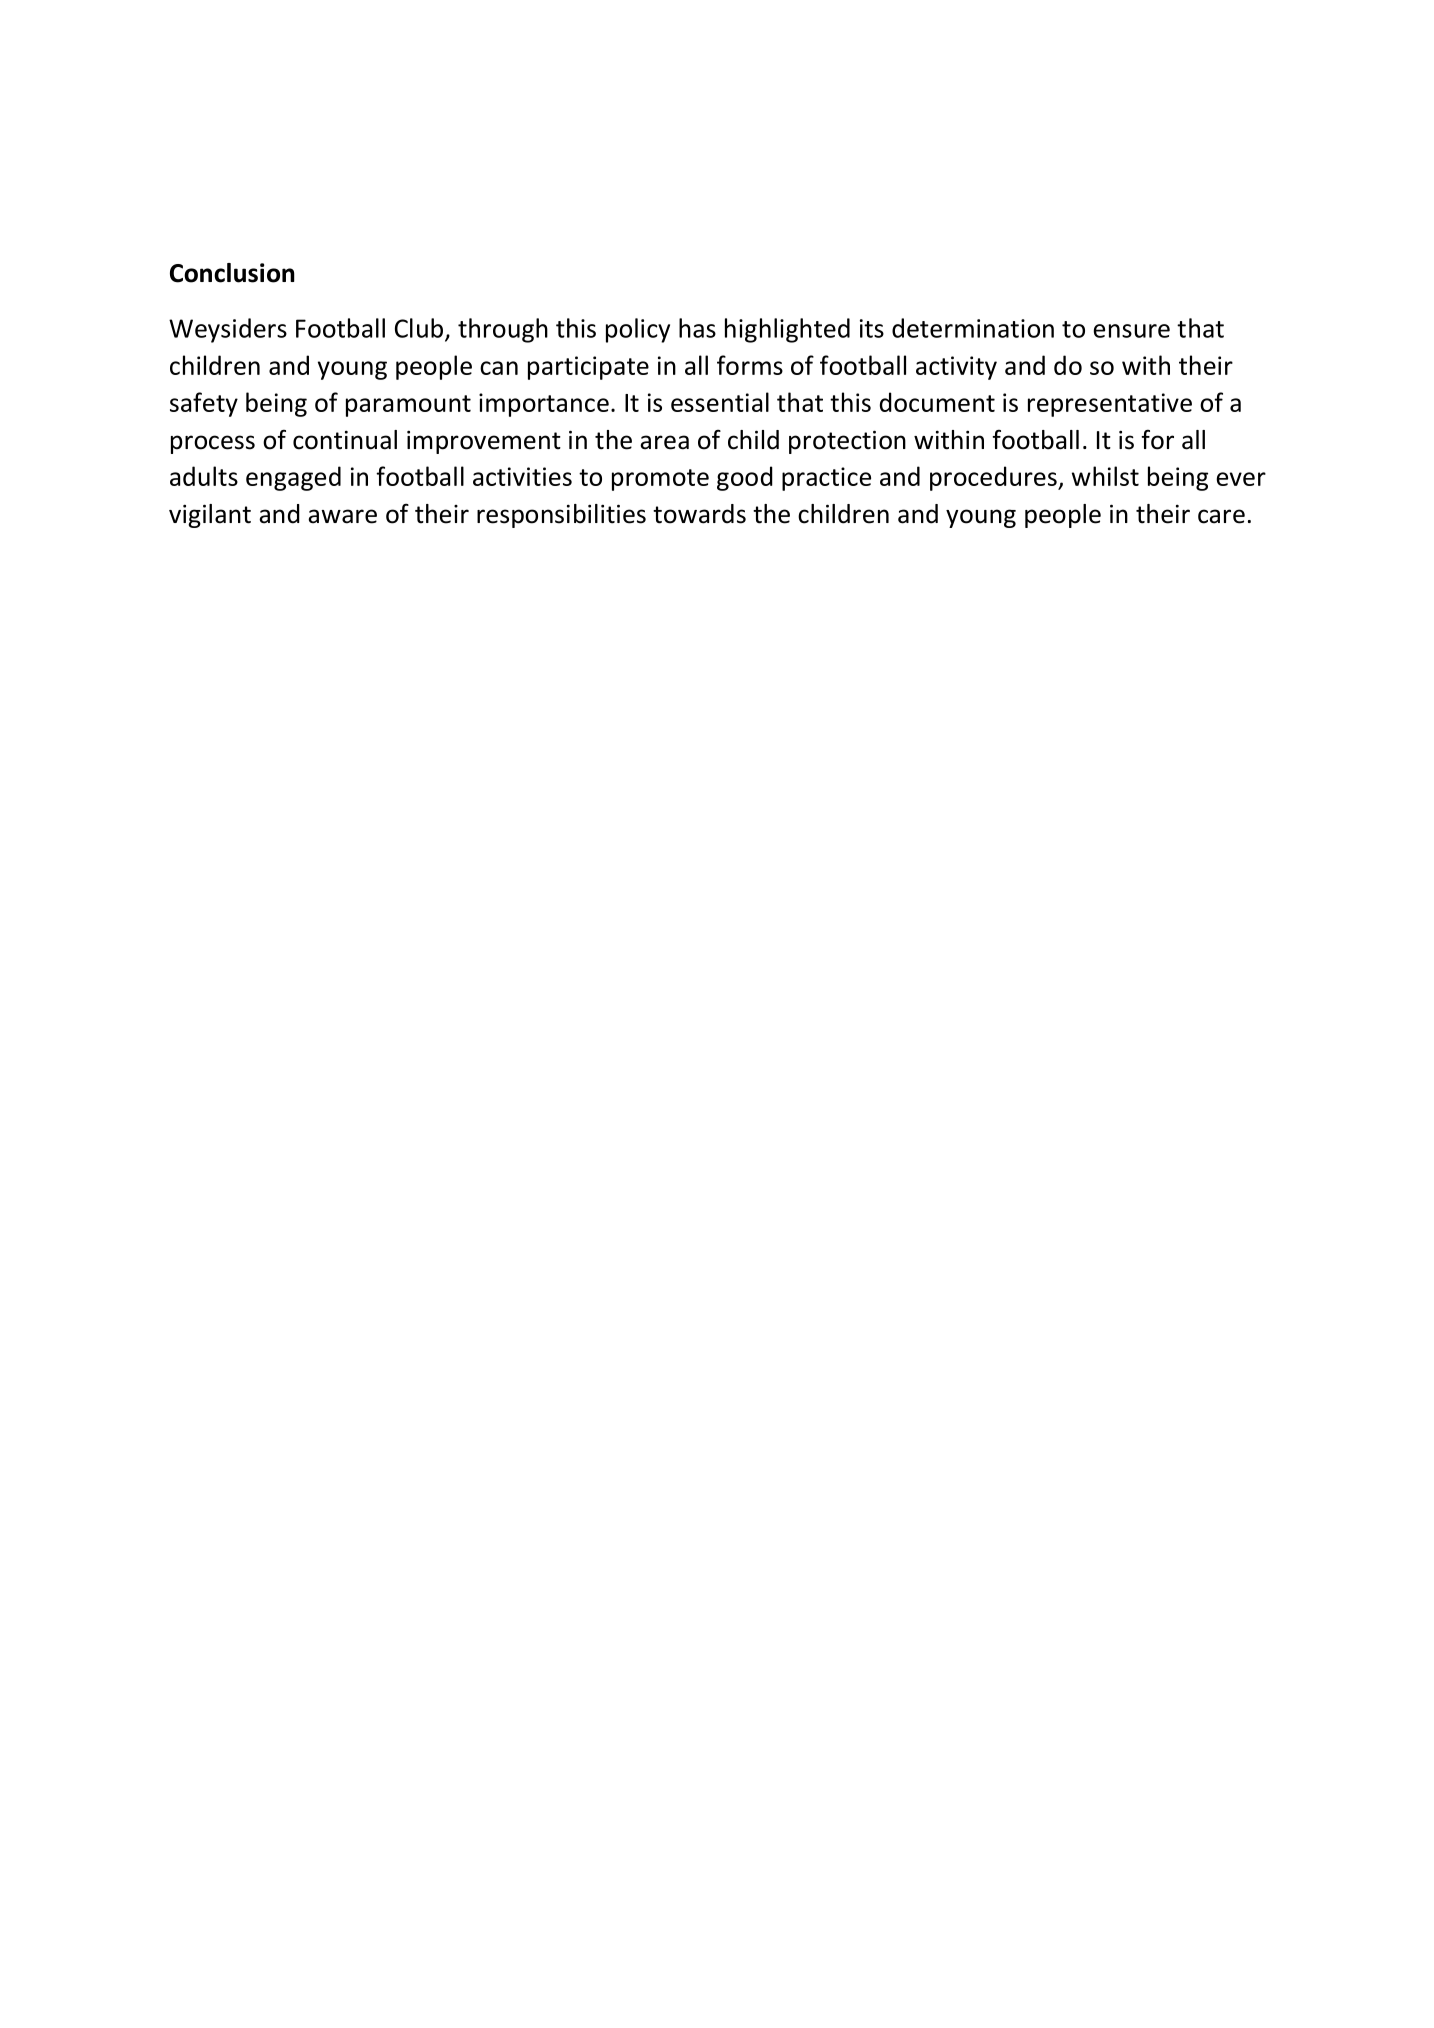 The width and height of the image is (1434, 2028). I want to click on Conclusion, so click(232, 273).
